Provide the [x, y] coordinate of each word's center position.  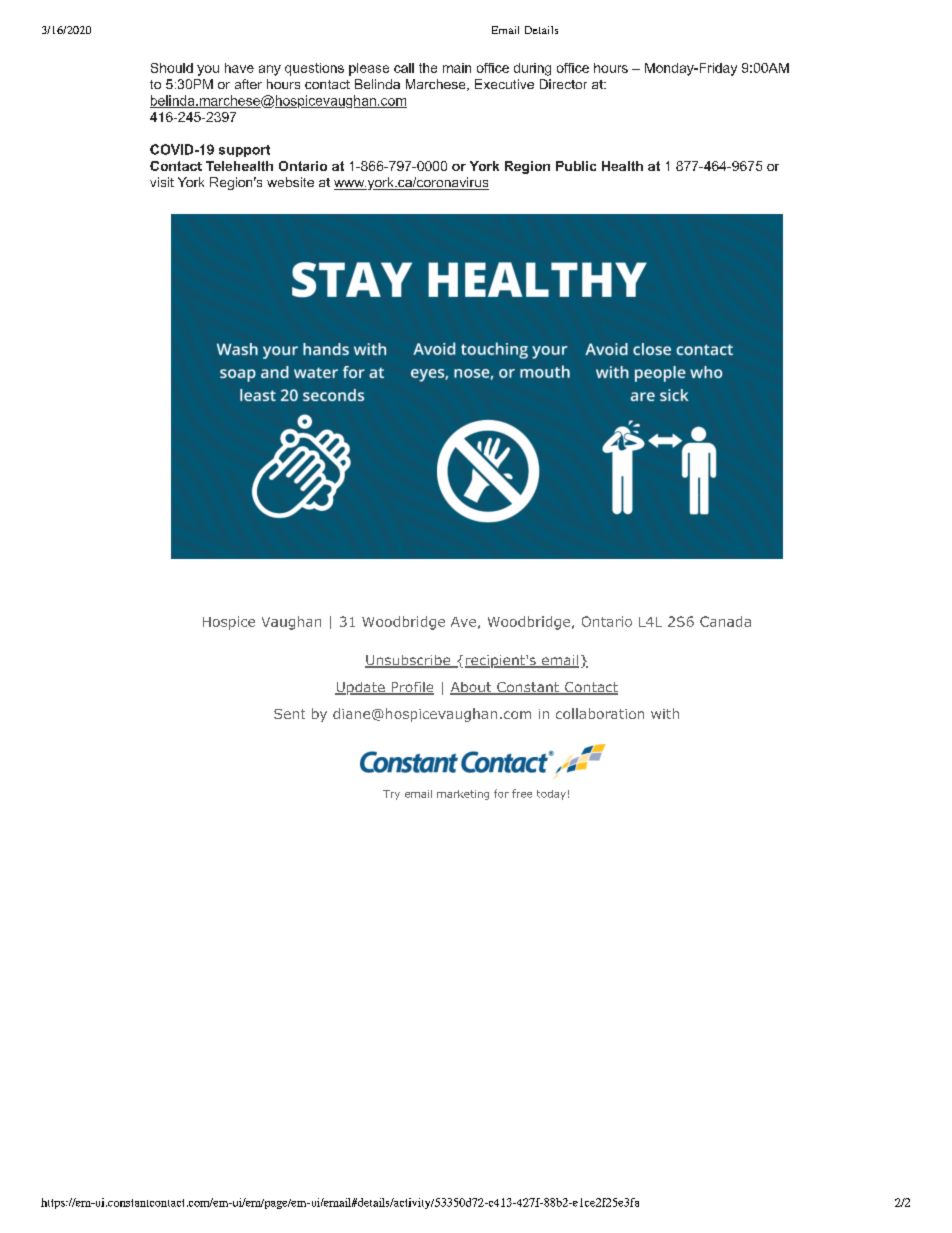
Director [563, 84]
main [457, 68]
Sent [289, 714]
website [290, 182]
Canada [725, 621]
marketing [463, 795]
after [248, 84]
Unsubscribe [408, 661]
